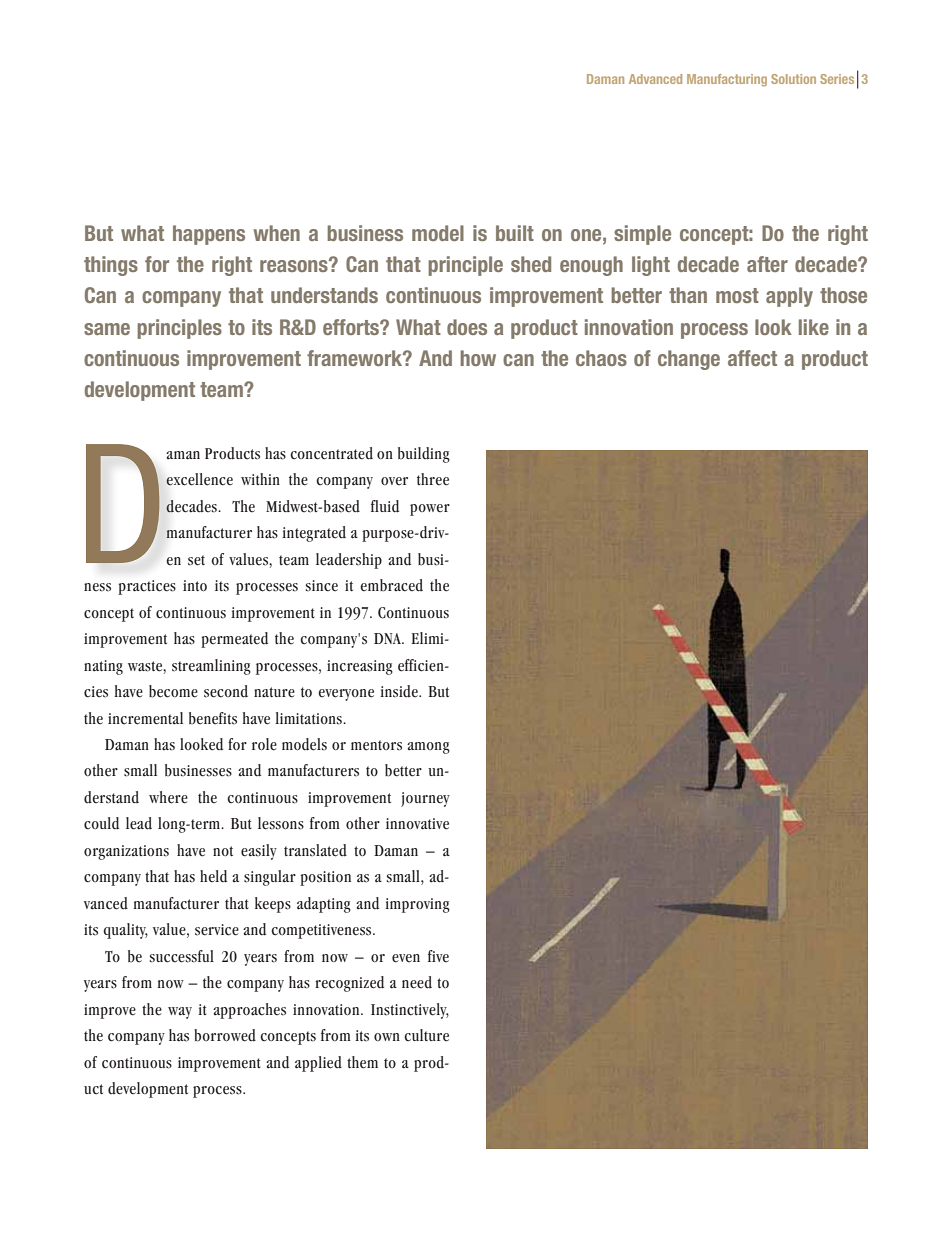 This document has width=952, height=1233. Describe the element at coordinates (391, 585) in the document. I see `embraced` at that location.
